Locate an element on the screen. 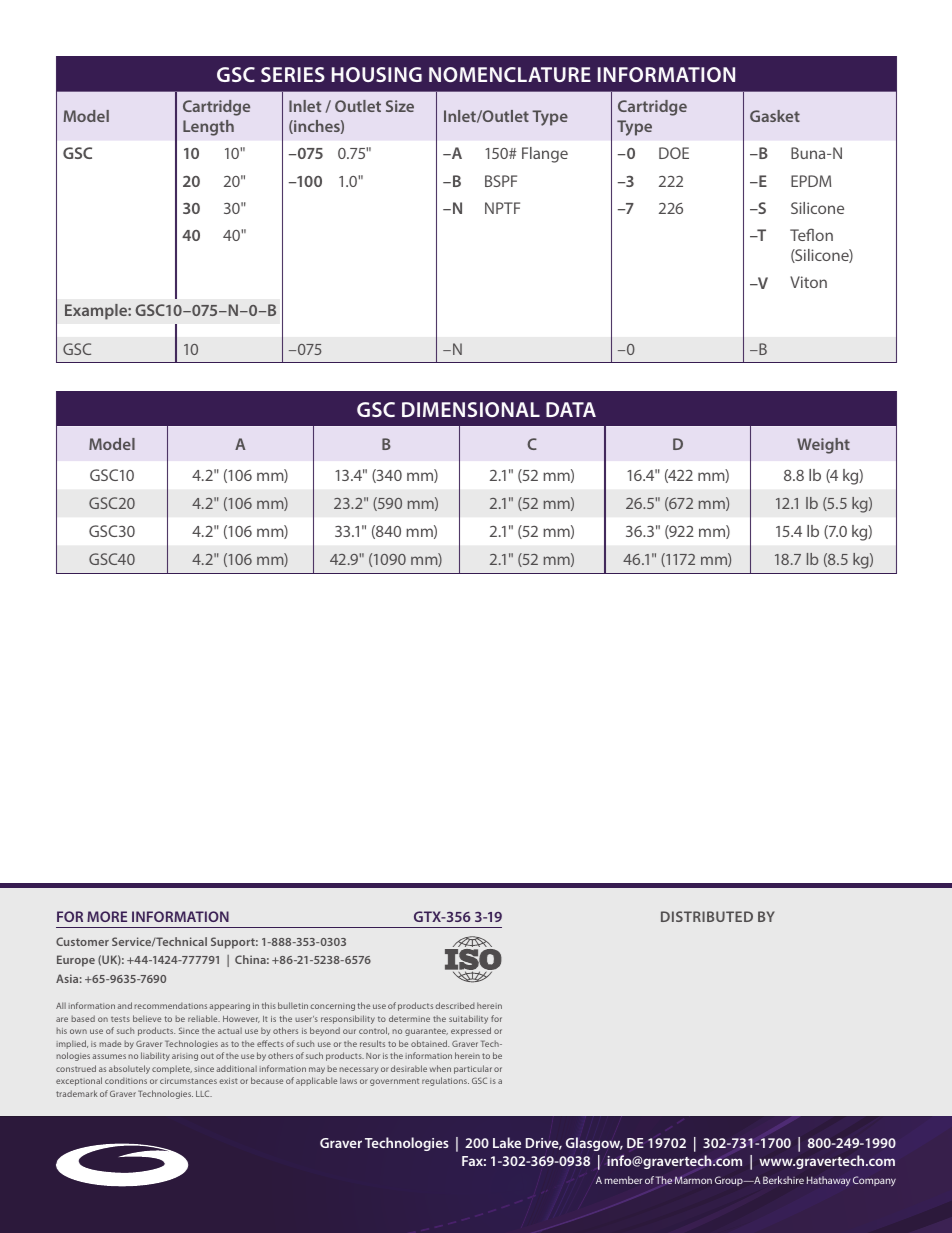 The height and width of the screenshot is (1233, 952). Gasket is located at coordinates (775, 116).
